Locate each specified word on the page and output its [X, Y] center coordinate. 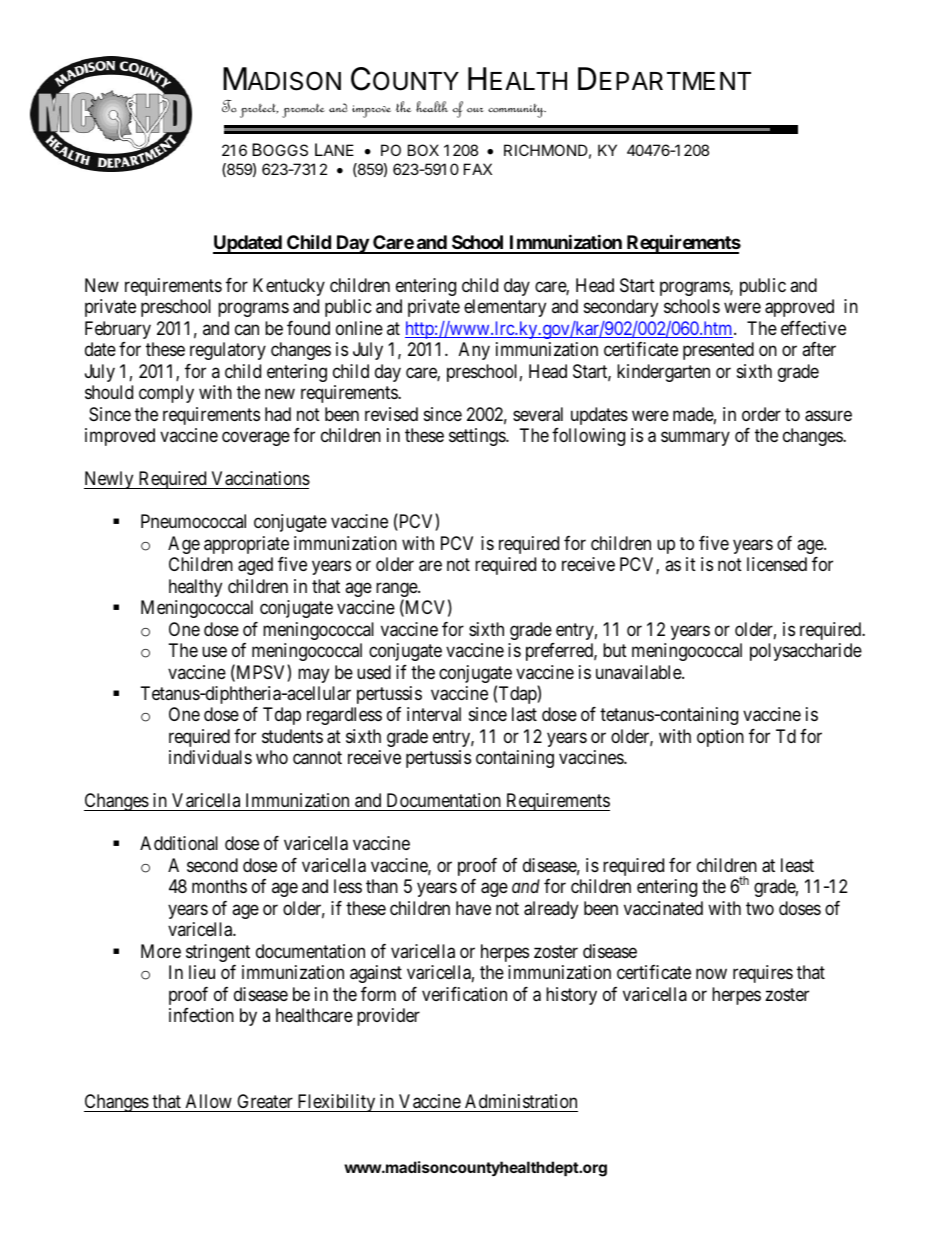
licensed [777, 564]
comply [166, 394]
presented [718, 351]
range [397, 591]
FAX [478, 169]
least [797, 865]
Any [474, 351]
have [473, 908]
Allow [209, 1101]
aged [255, 566]
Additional [179, 843]
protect [259, 110]
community [517, 111]
